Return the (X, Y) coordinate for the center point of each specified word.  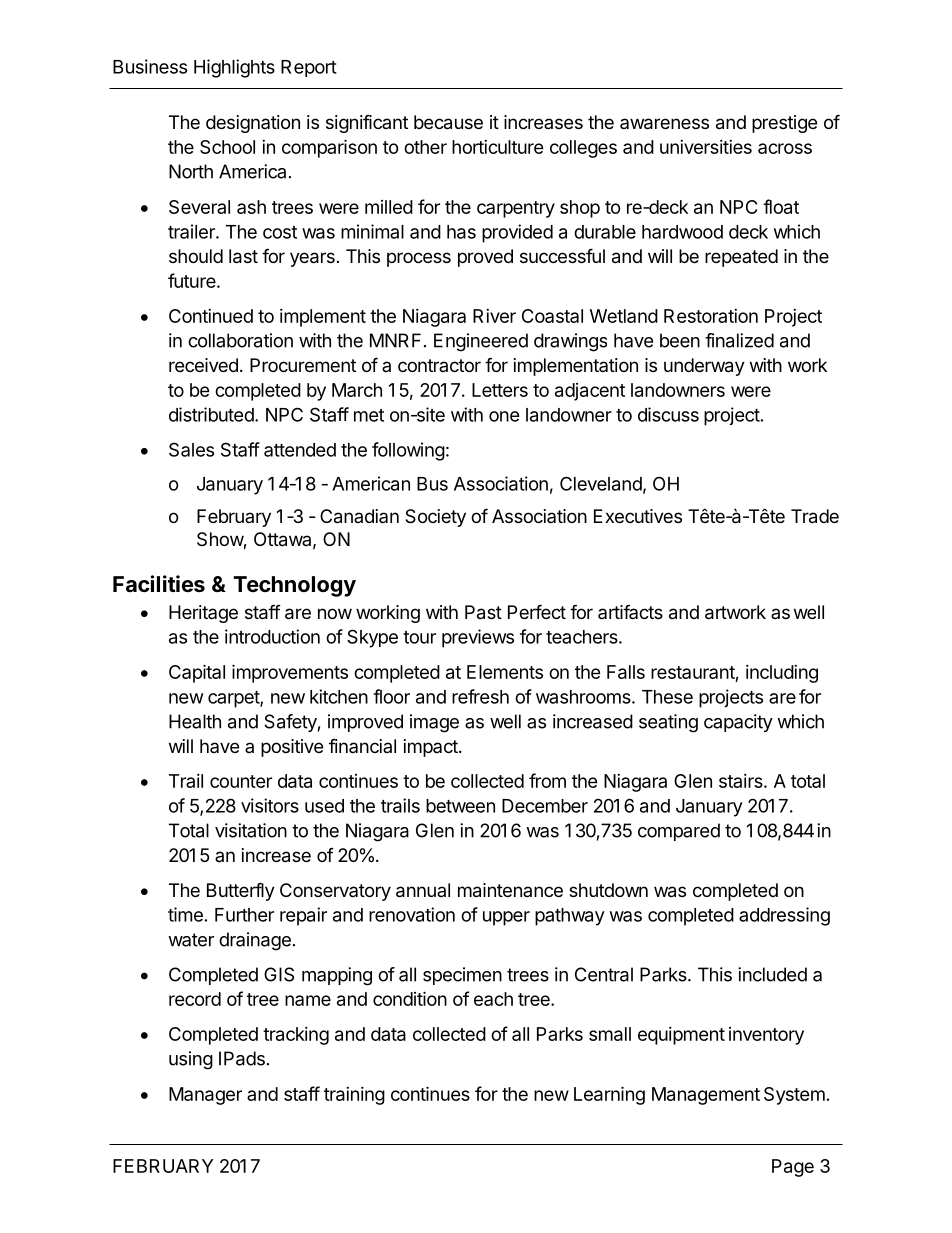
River (494, 316)
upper (506, 918)
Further (244, 915)
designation (253, 124)
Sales (191, 449)
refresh (480, 696)
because (448, 122)
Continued (211, 316)
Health (195, 721)
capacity (738, 723)
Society (435, 518)
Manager (205, 1096)
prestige (784, 124)
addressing (784, 916)
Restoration (711, 316)
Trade (815, 516)
